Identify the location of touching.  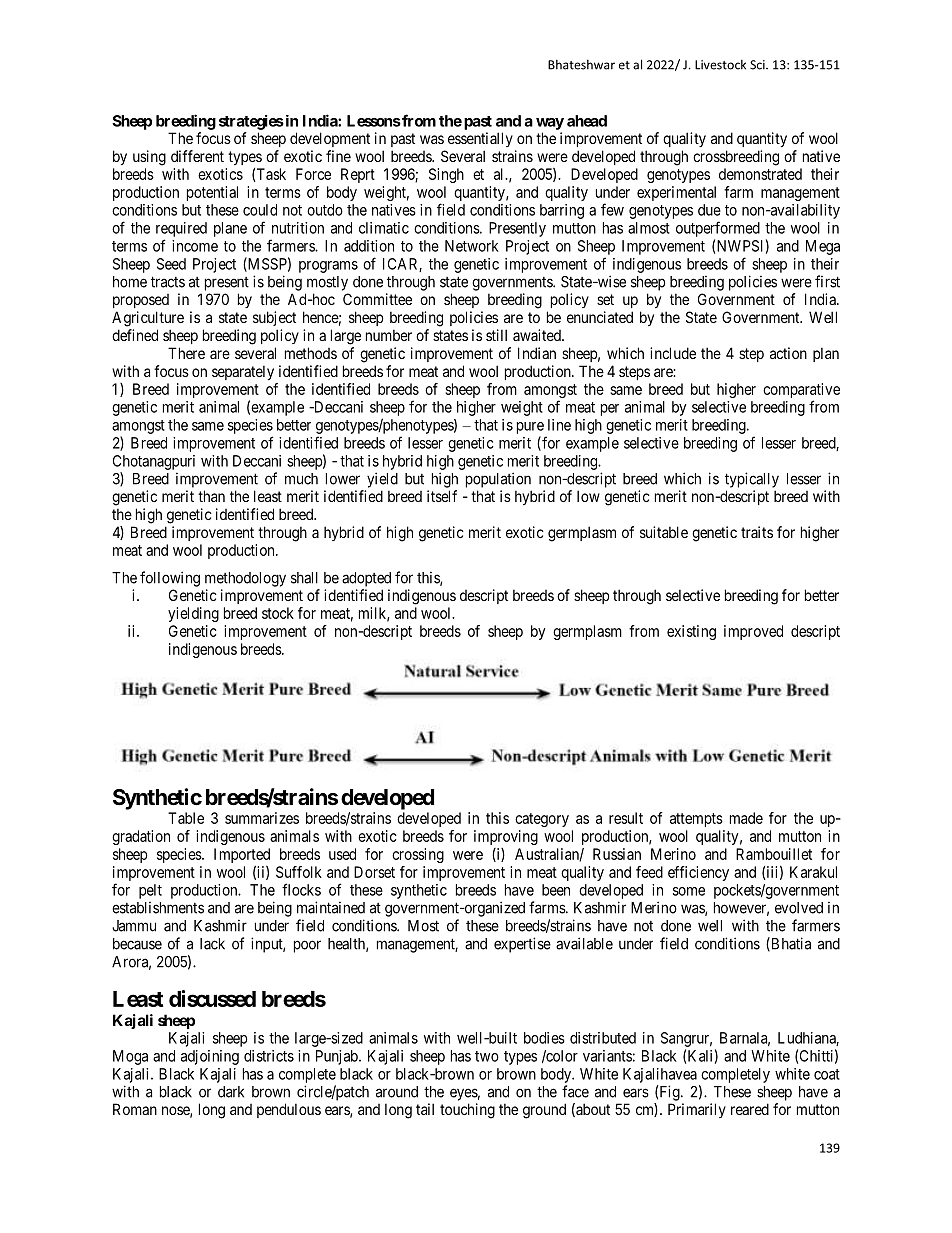
(467, 1111).
